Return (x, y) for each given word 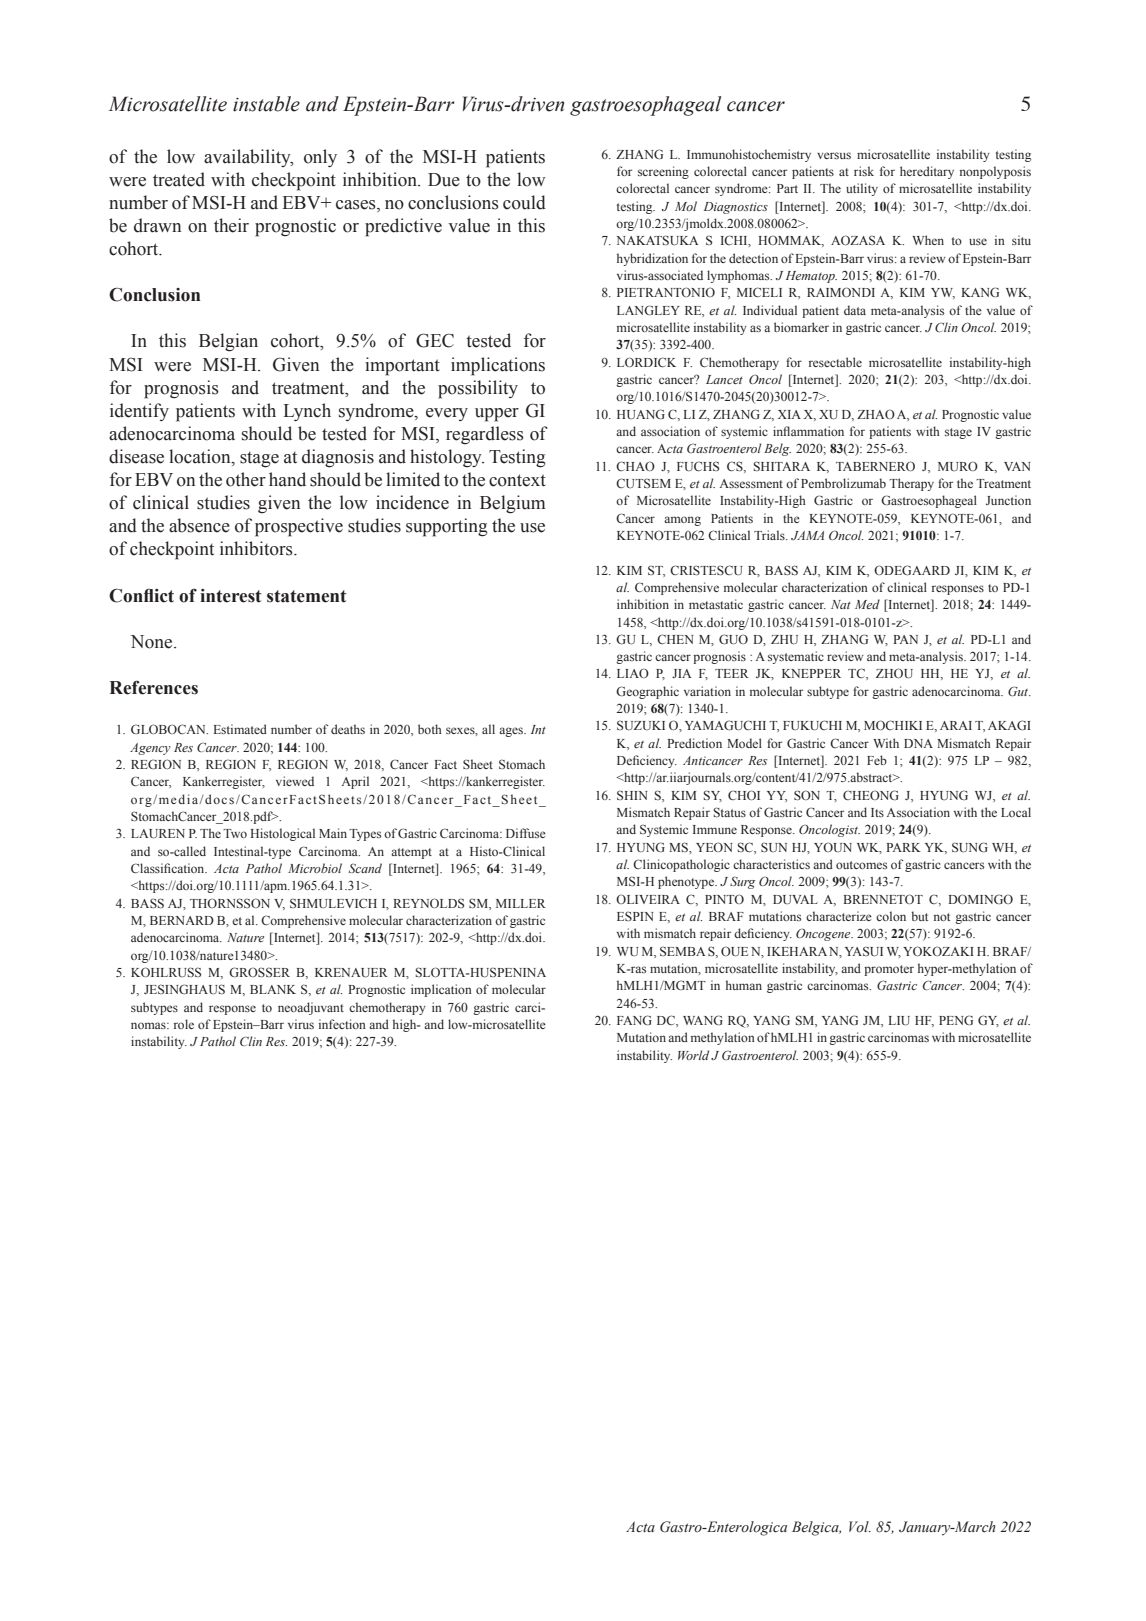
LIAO (633, 673)
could (524, 202)
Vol (860, 1526)
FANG (634, 1020)
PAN (905, 639)
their (231, 225)
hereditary (927, 172)
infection (342, 1024)
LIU (899, 1021)
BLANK (273, 989)
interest (231, 596)
